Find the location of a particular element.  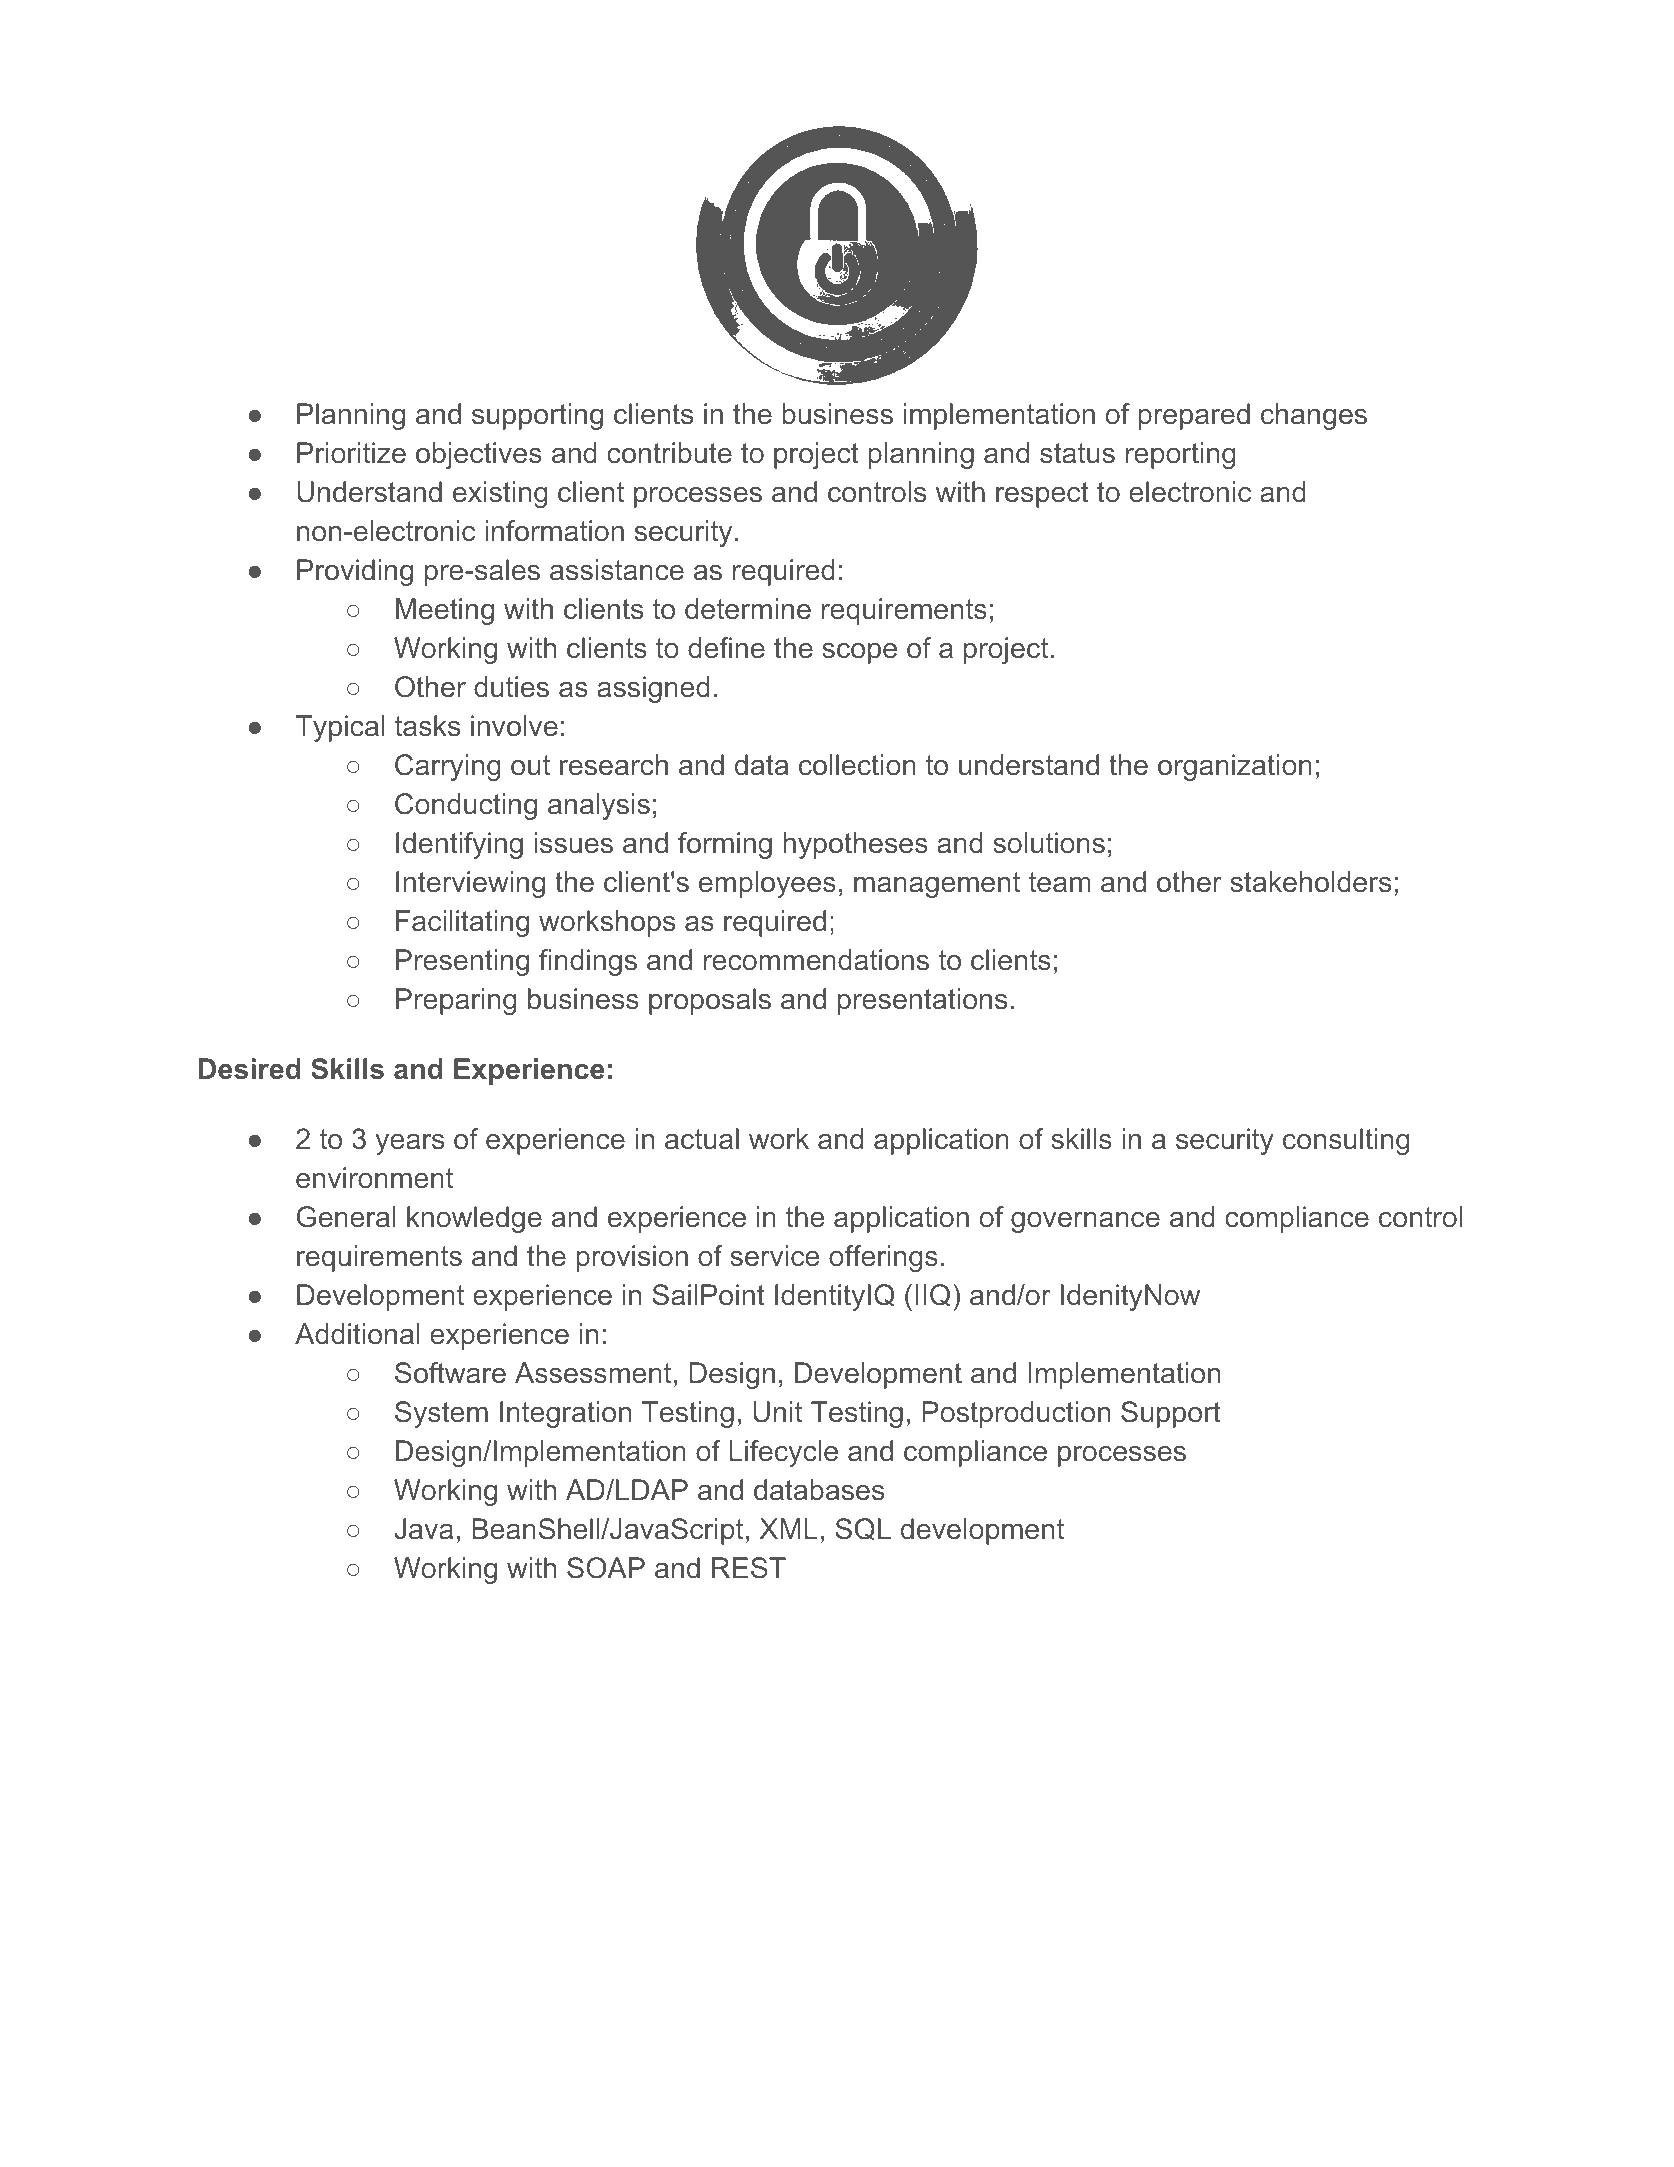

recommendations is located at coordinates (816, 960).
